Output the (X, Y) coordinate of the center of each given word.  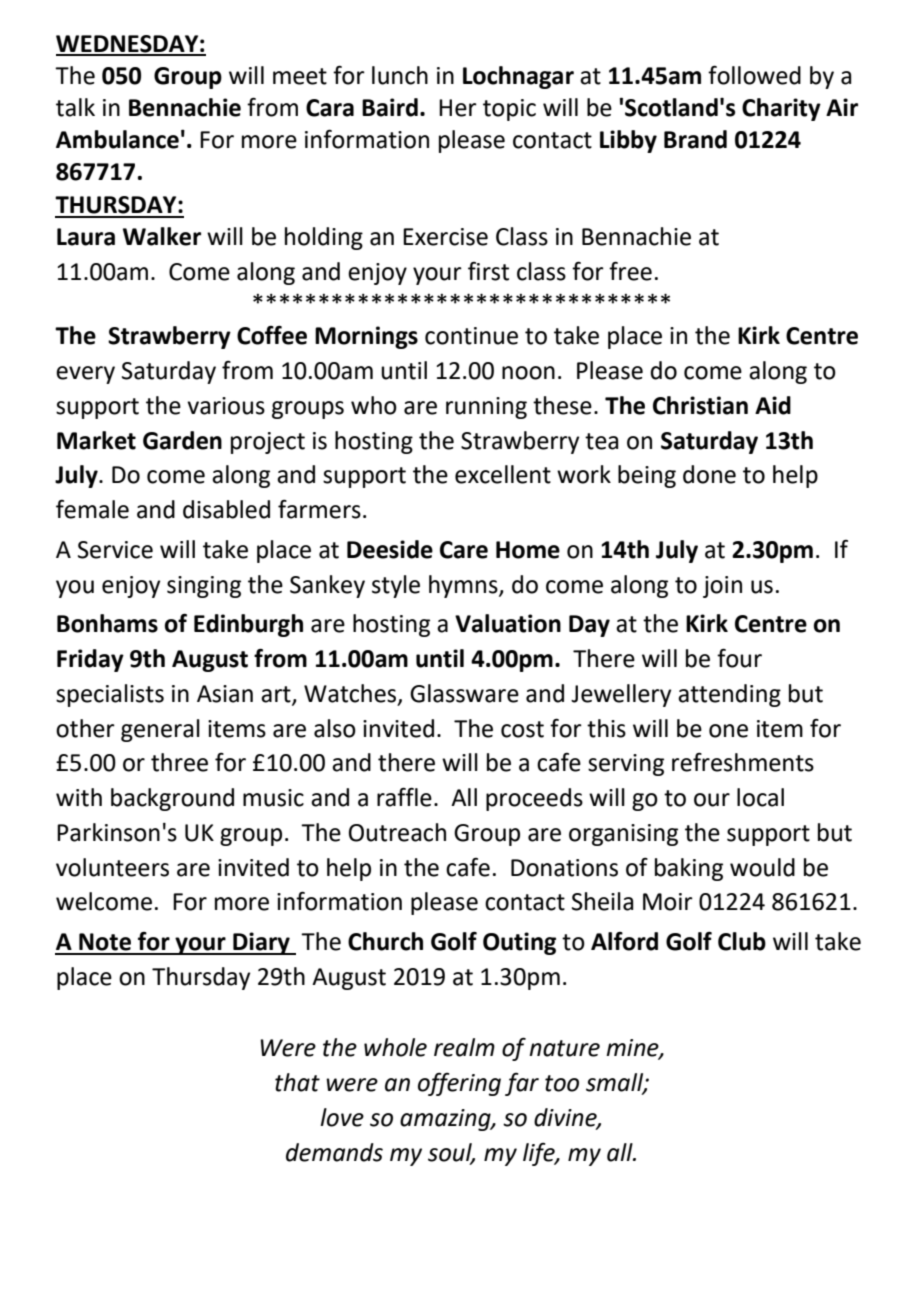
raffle (404, 797)
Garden (182, 440)
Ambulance (117, 139)
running (486, 408)
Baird (390, 107)
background (172, 799)
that (297, 1082)
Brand (695, 139)
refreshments (743, 762)
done (709, 474)
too (562, 1083)
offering (459, 1084)
